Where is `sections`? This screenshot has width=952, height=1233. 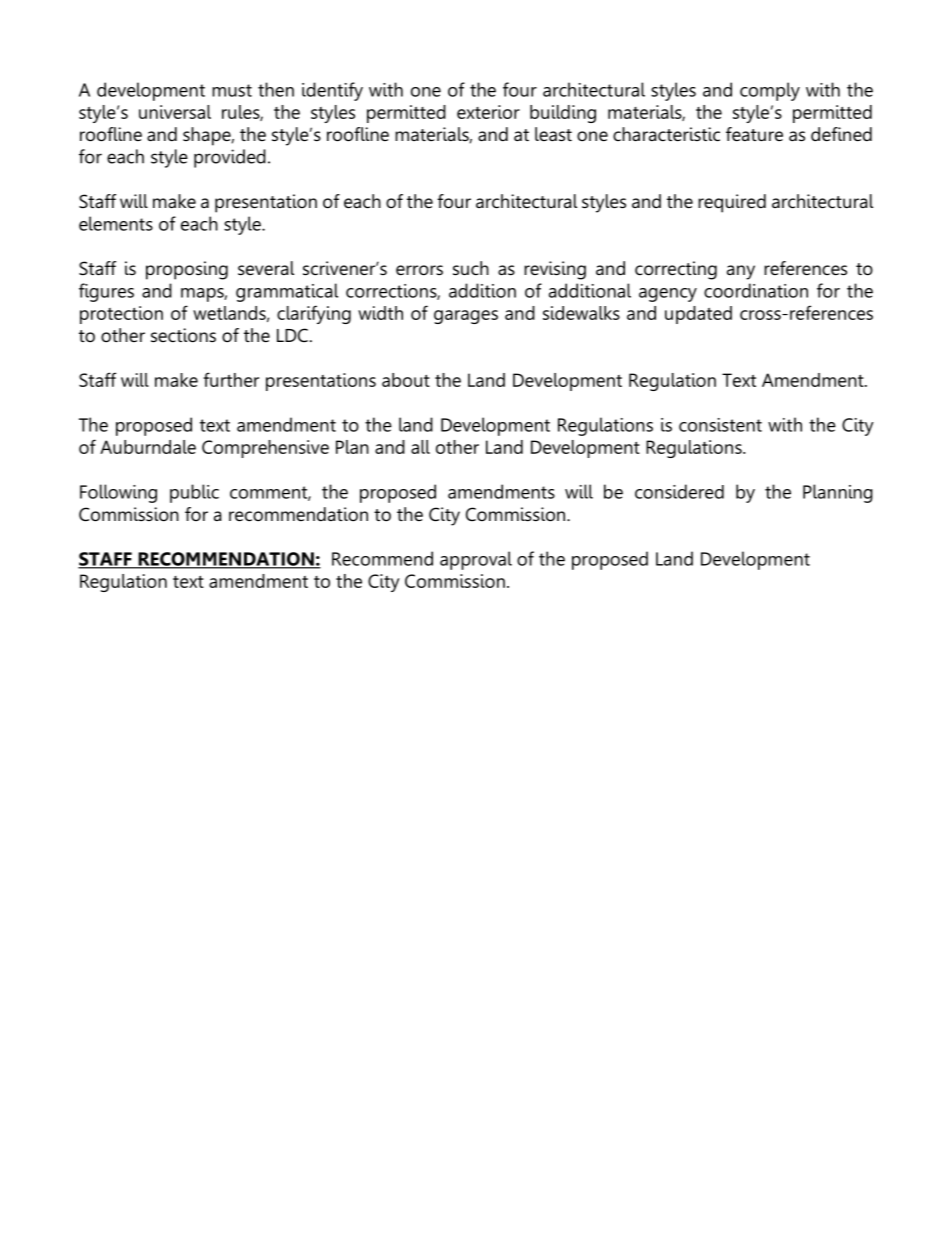
sections is located at coordinates (183, 335).
